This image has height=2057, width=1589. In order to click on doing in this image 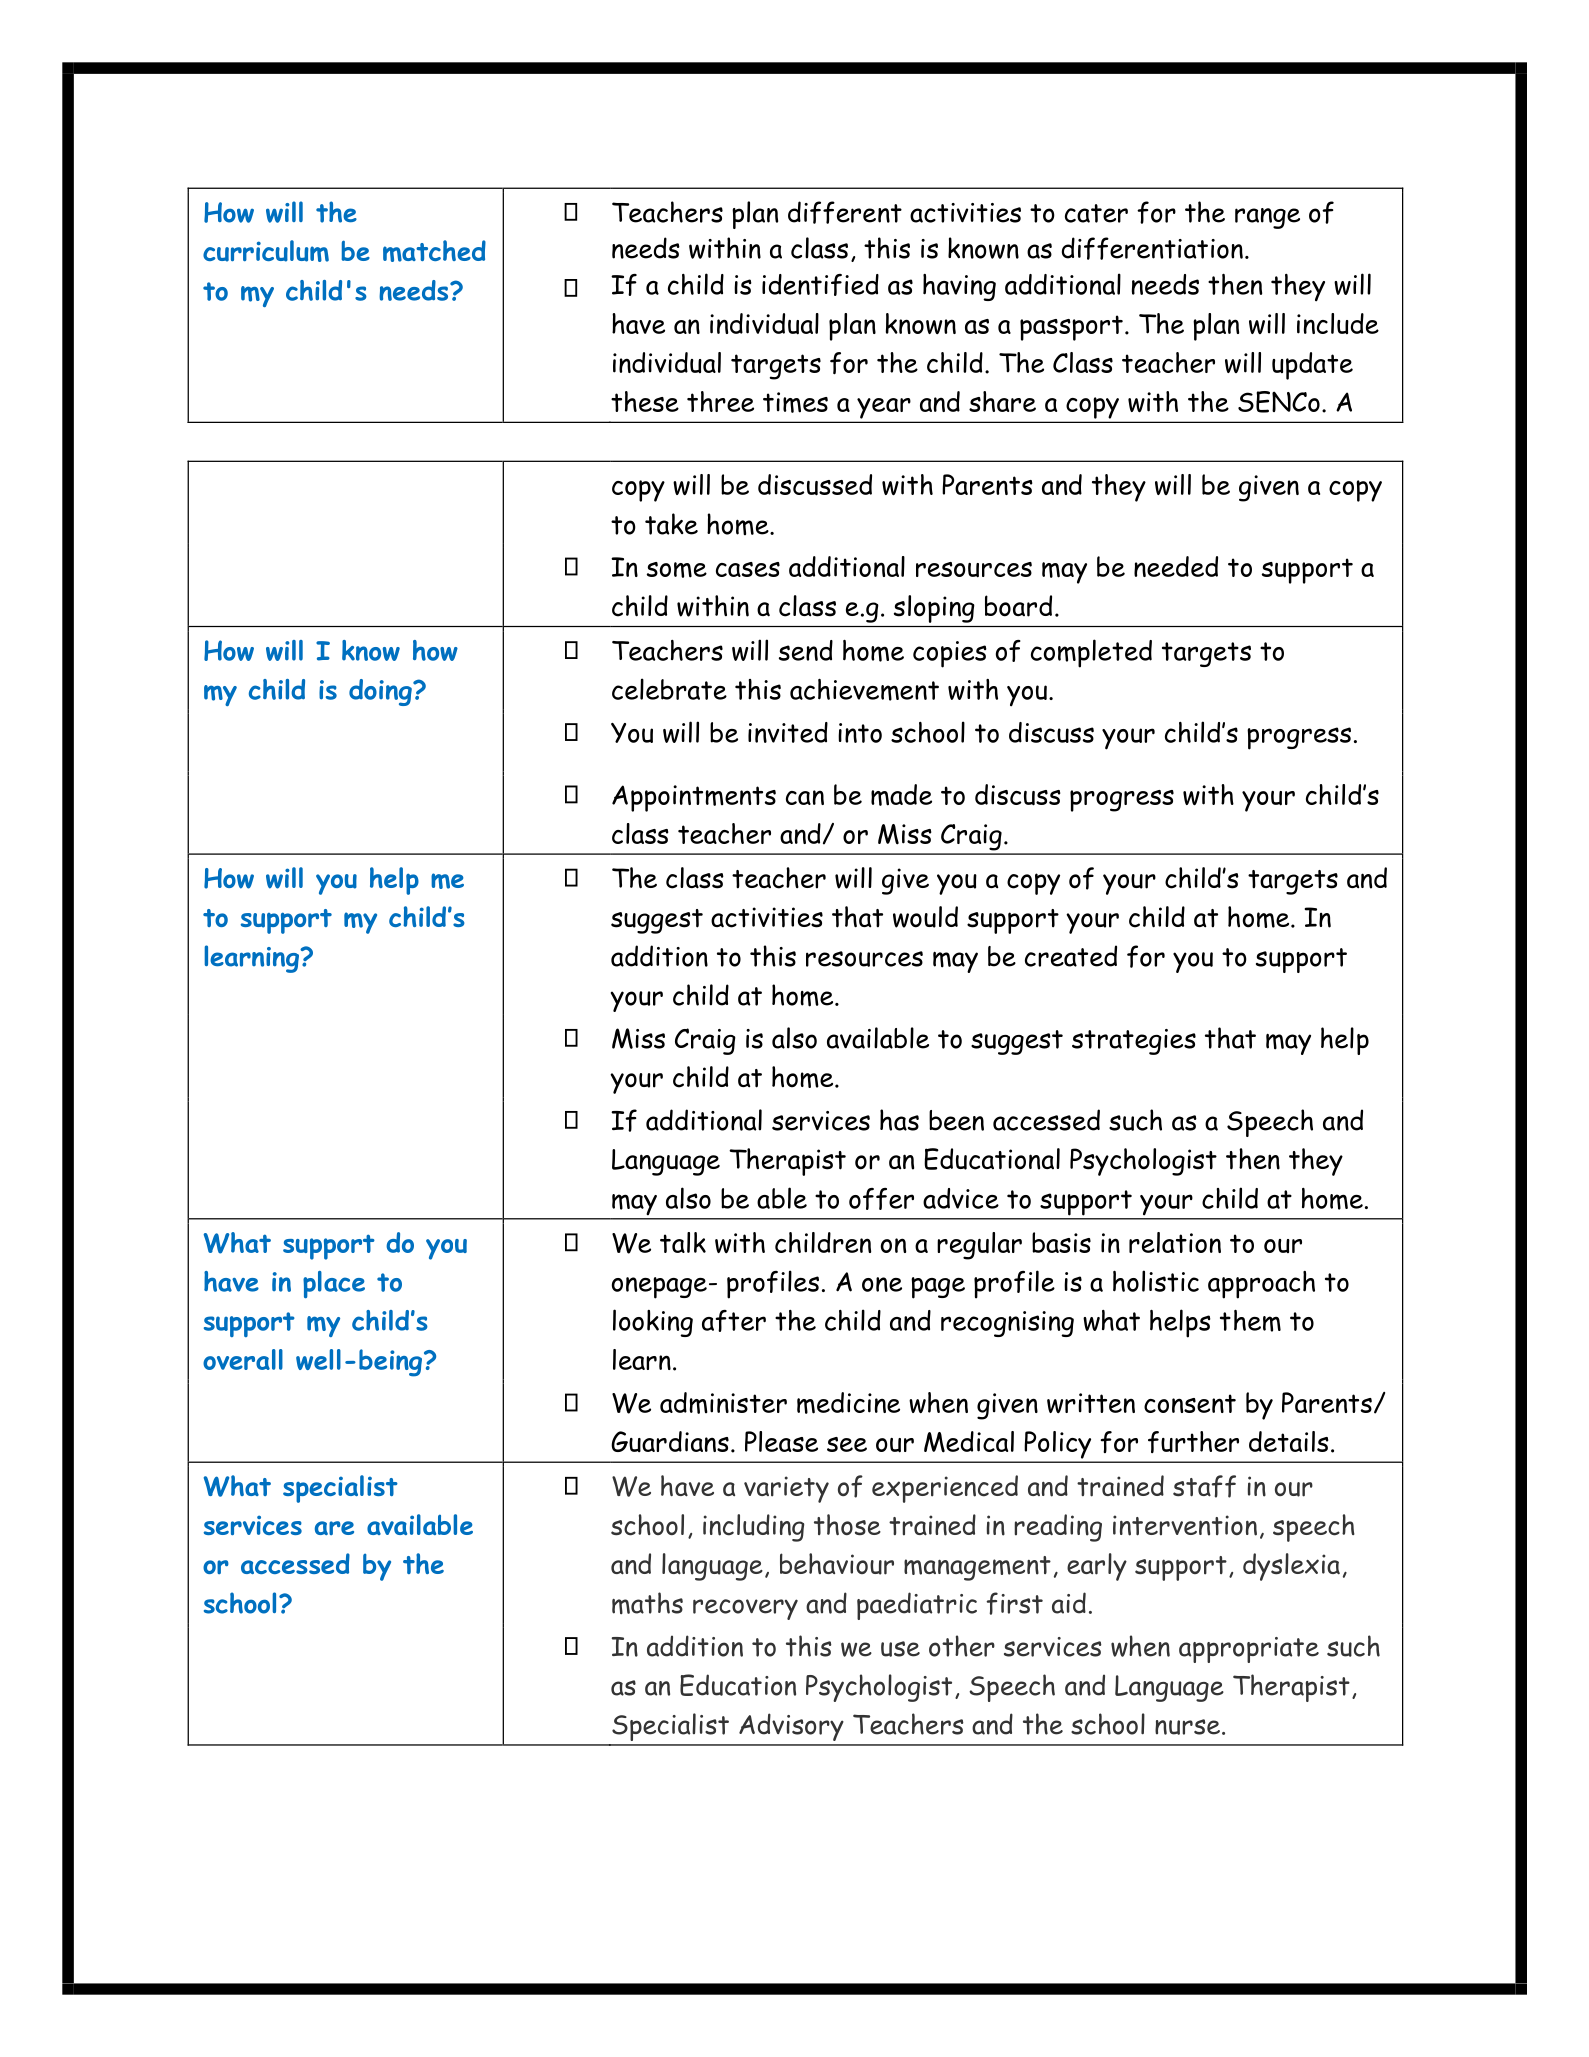, I will do `click(381, 692)`.
